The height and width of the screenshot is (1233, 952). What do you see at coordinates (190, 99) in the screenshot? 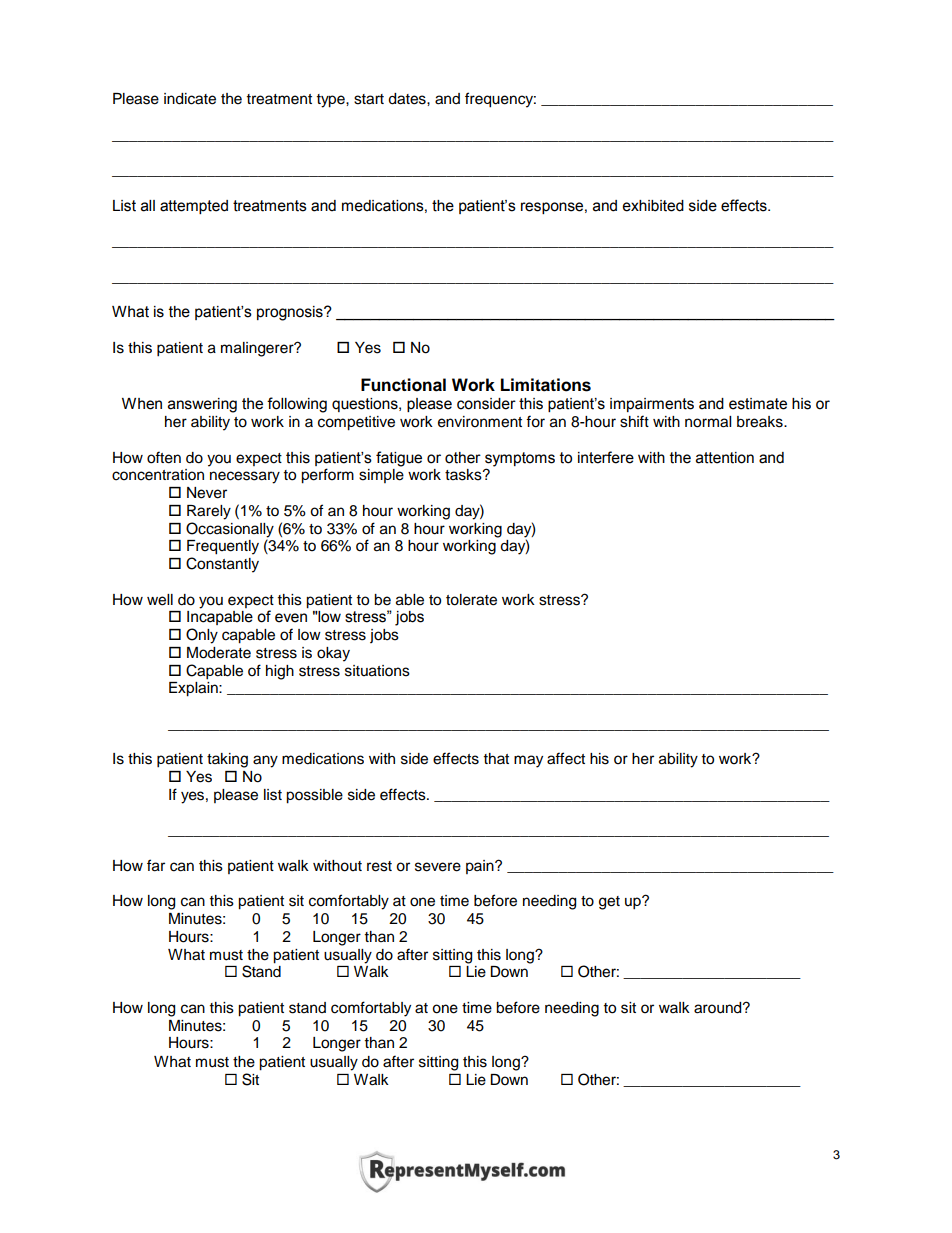
I see `indicate` at bounding box center [190, 99].
